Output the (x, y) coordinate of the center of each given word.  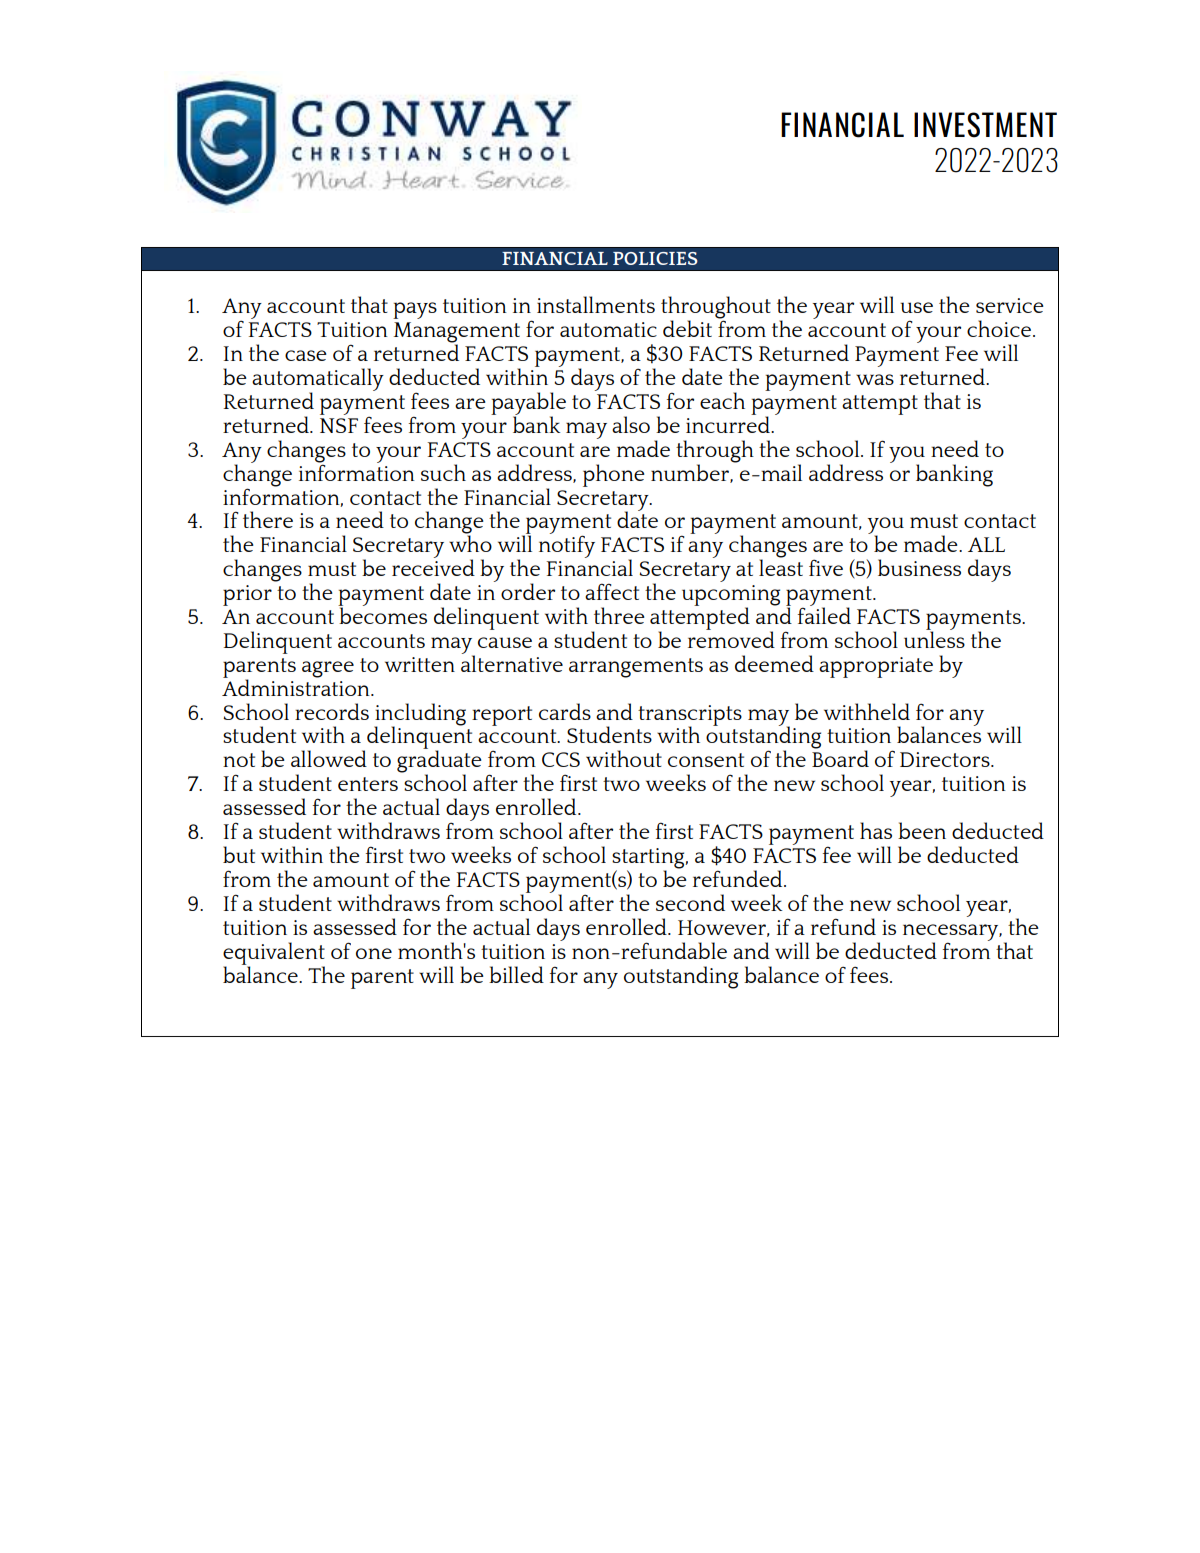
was (875, 379)
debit (687, 328)
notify (567, 546)
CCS (561, 759)
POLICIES (655, 258)
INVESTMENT (985, 125)
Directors (946, 759)
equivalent (274, 954)
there (268, 519)
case (306, 355)
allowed (329, 758)
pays (415, 310)
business (919, 567)
